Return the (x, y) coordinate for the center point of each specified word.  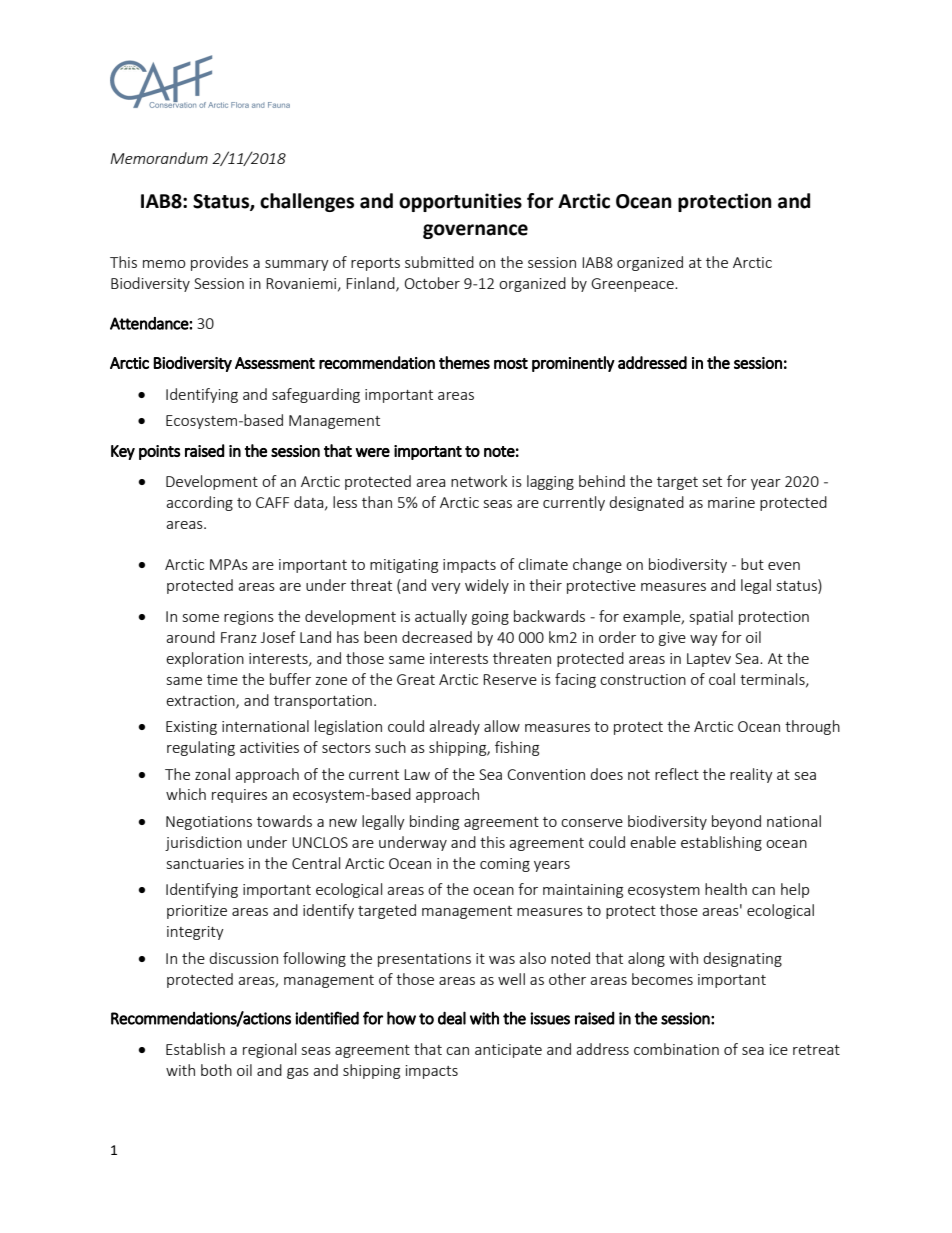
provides (219, 263)
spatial (711, 617)
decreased (437, 637)
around (190, 637)
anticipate (508, 1051)
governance (475, 231)
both (216, 1070)
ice (779, 1049)
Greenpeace (633, 285)
